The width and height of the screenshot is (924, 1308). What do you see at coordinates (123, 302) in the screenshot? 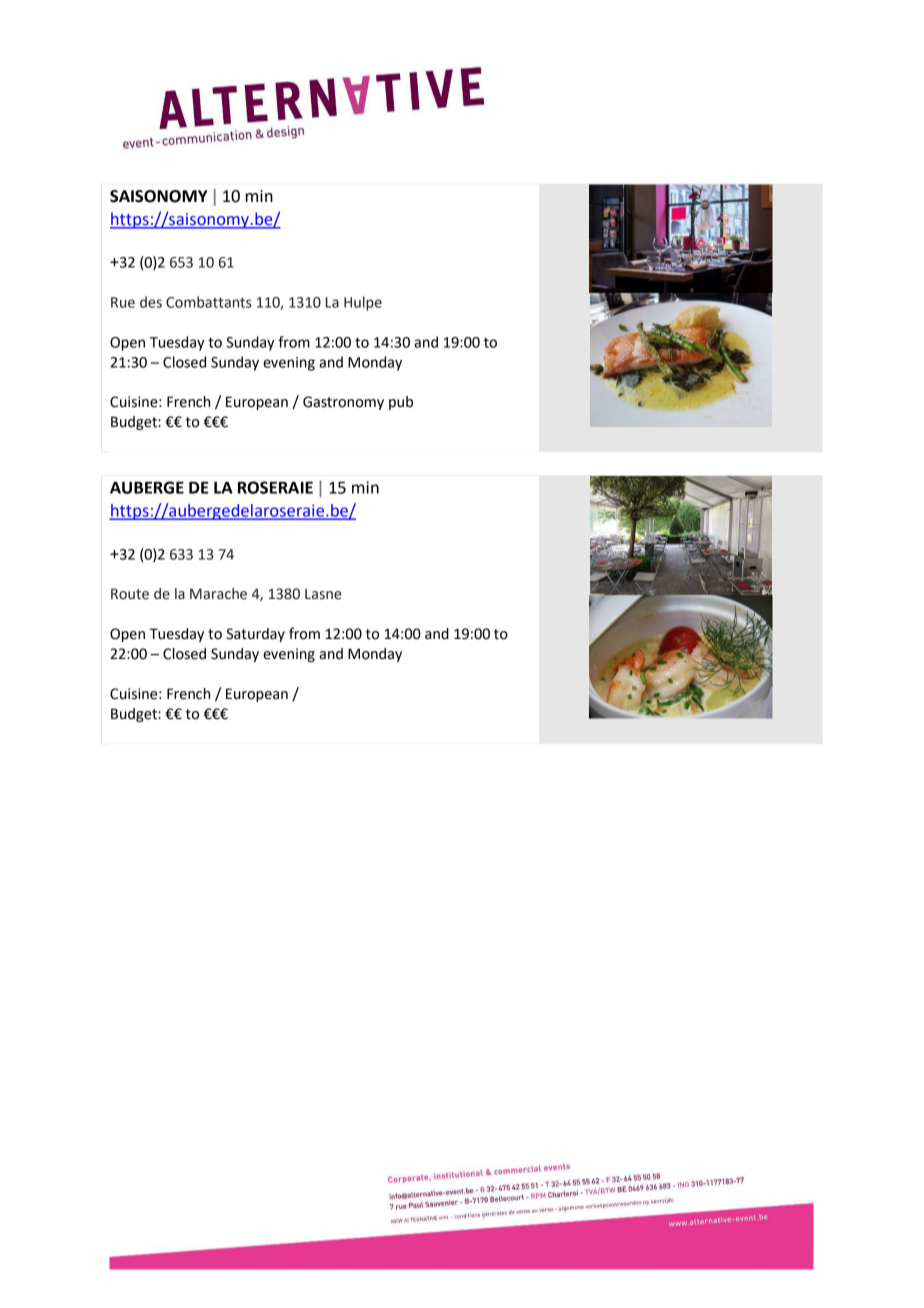
I see `Rue` at bounding box center [123, 302].
